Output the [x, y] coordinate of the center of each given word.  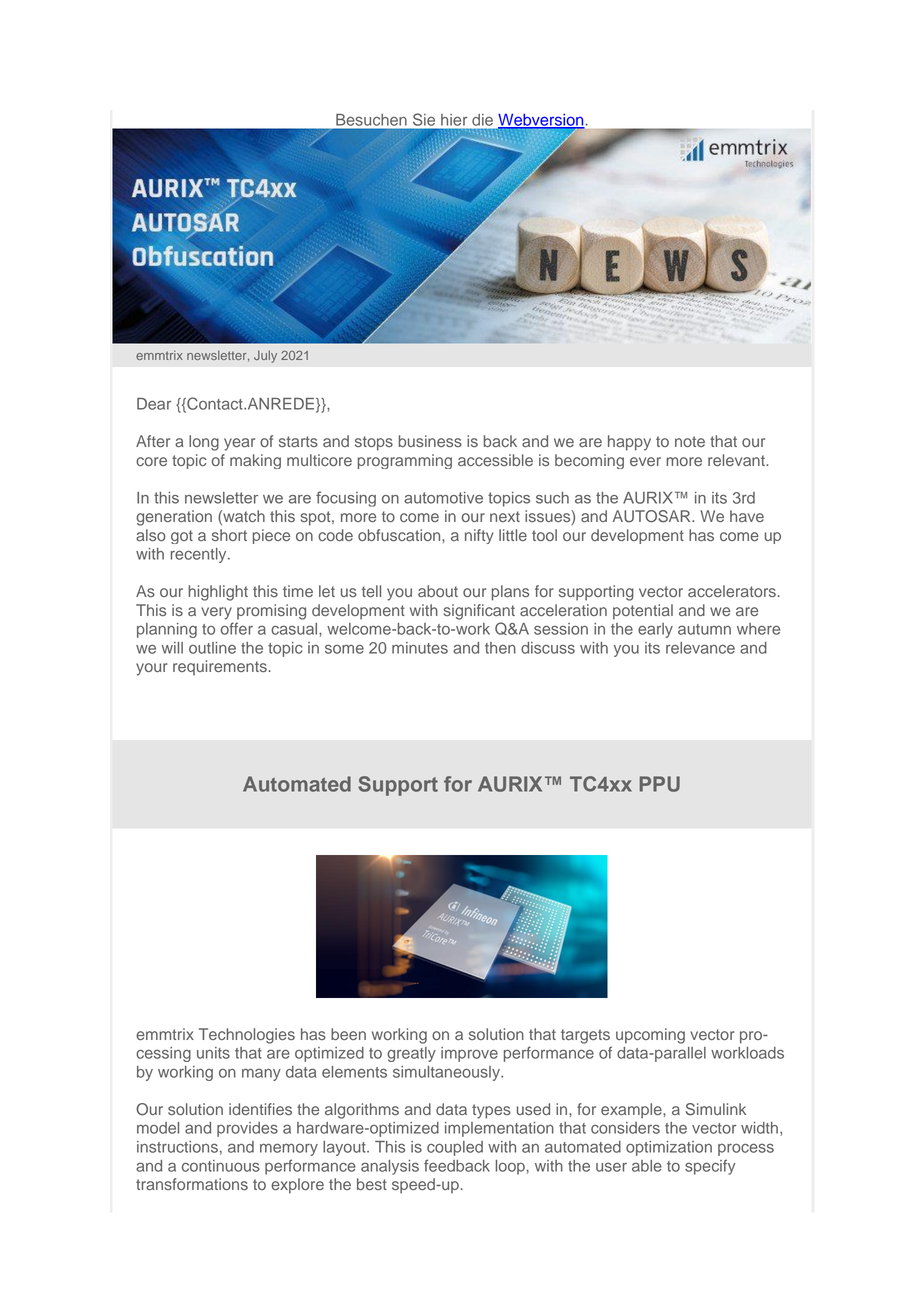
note [690, 441]
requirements [220, 667]
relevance [700, 648]
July [265, 356]
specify [710, 1167]
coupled [455, 1148]
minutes [420, 648]
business [430, 441]
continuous [221, 1166]
